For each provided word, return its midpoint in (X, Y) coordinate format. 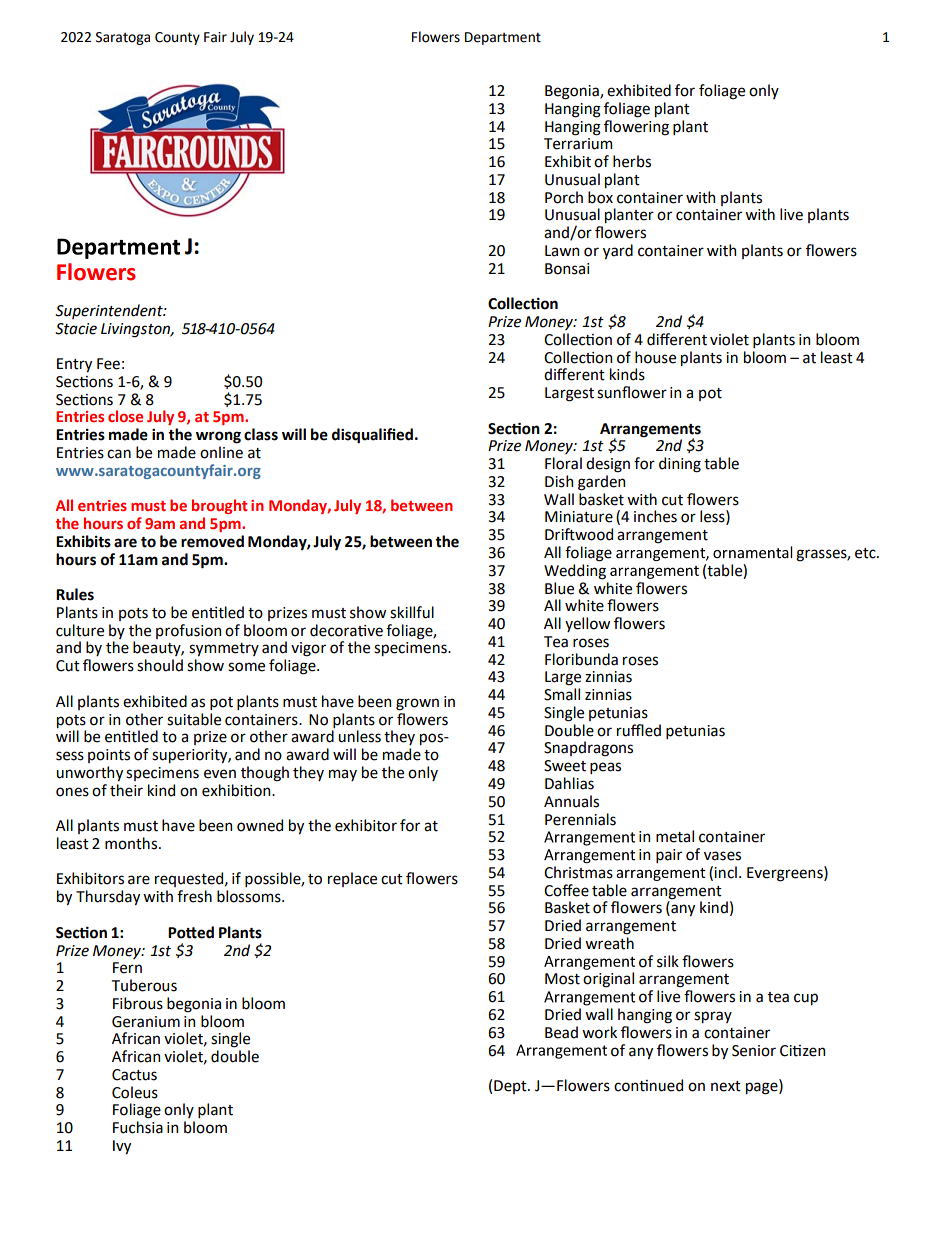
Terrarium (578, 144)
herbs (632, 161)
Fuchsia (138, 1127)
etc (866, 553)
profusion (188, 631)
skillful (412, 612)
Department (503, 38)
